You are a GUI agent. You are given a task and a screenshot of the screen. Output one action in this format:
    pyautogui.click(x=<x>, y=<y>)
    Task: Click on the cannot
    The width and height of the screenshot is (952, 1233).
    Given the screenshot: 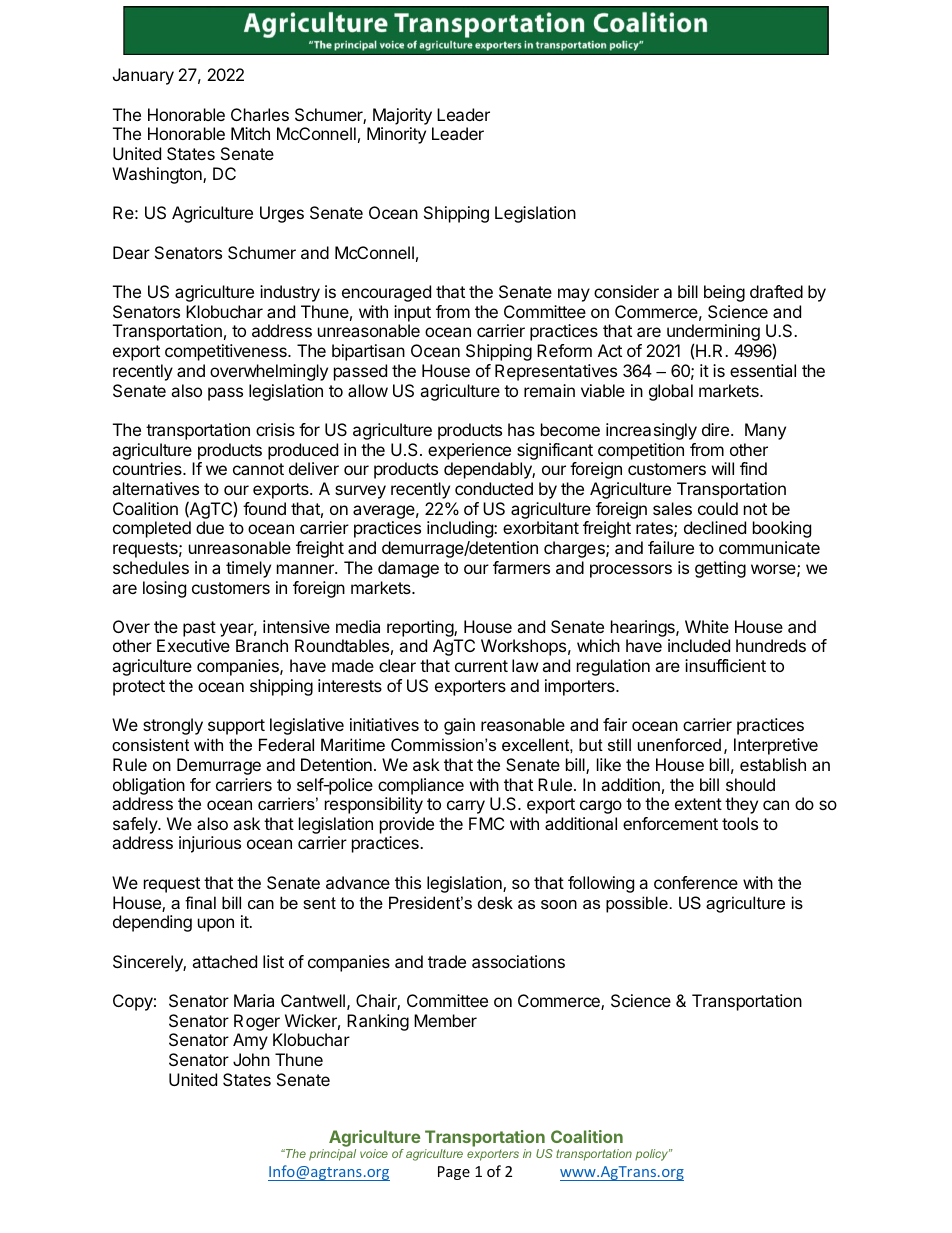 What is the action you would take?
    pyautogui.click(x=258, y=469)
